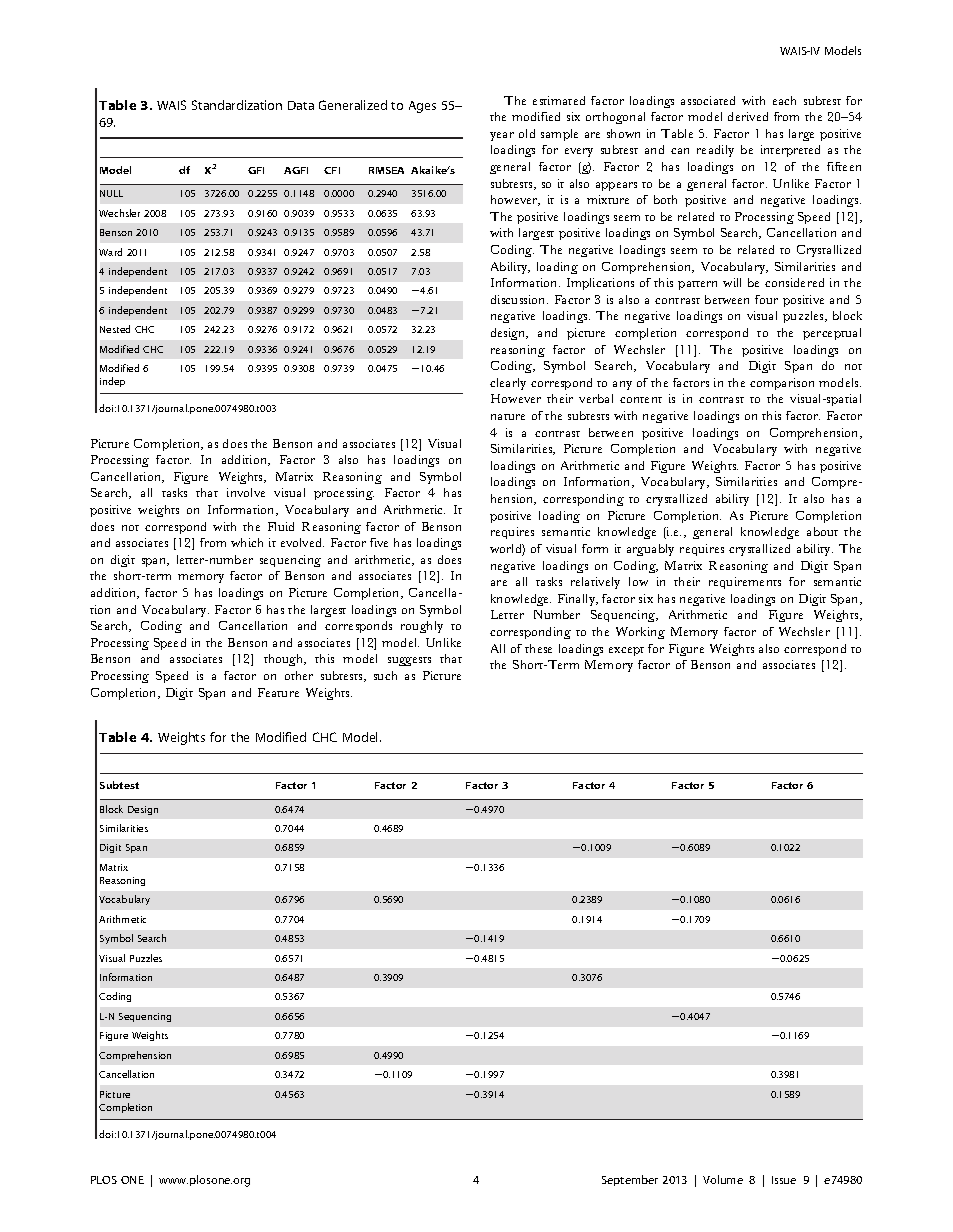 The height and width of the page is (1232, 953). Describe the element at coordinates (723, 1179) in the page. I see `Volume` at that location.
